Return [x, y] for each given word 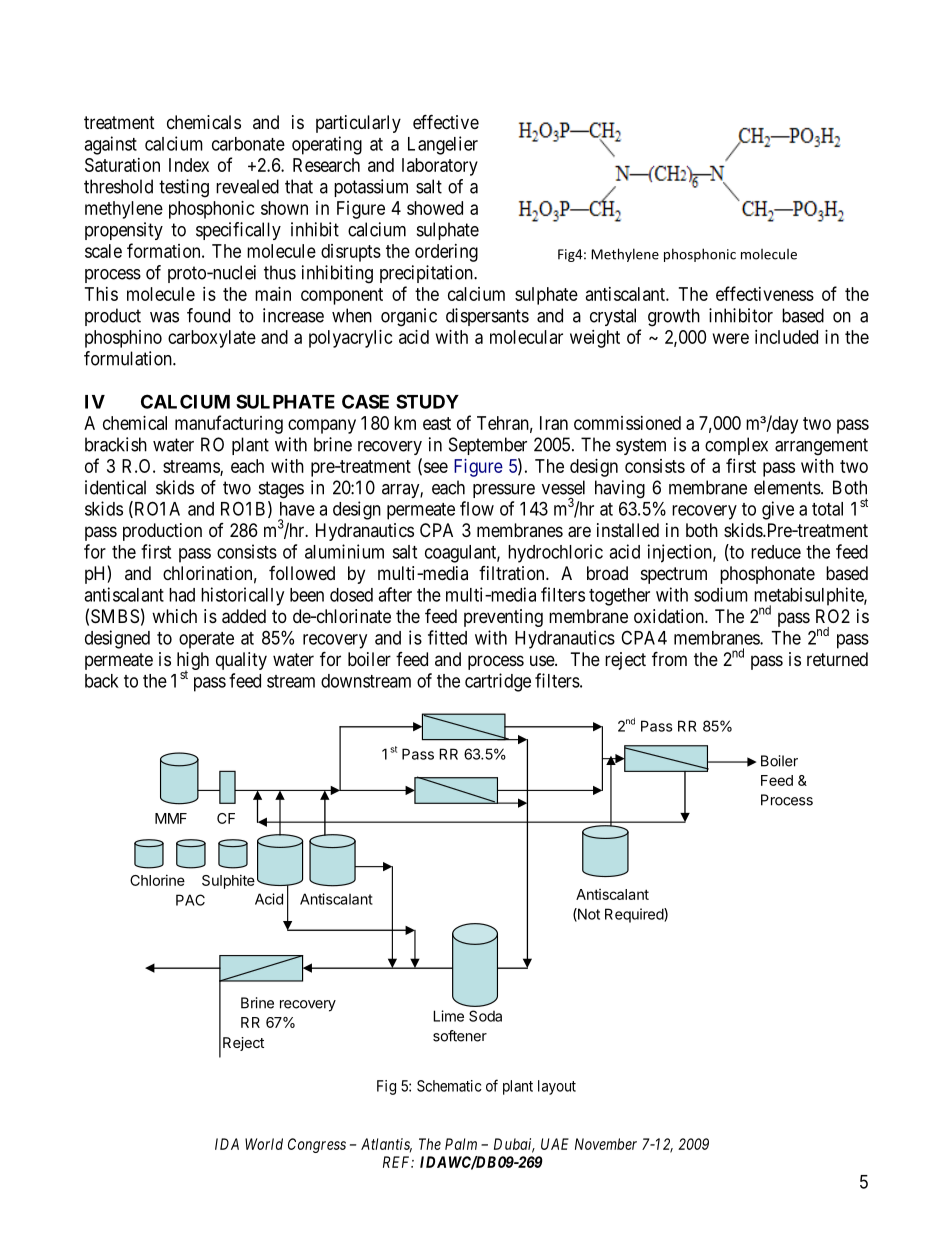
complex [736, 446]
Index [189, 165]
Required [635, 915]
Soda [485, 1016]
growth [674, 317]
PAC [190, 900]
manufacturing [229, 424]
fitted [447, 637]
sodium [721, 594]
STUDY [427, 401]
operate [206, 640]
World [264, 1144]
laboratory [440, 167]
